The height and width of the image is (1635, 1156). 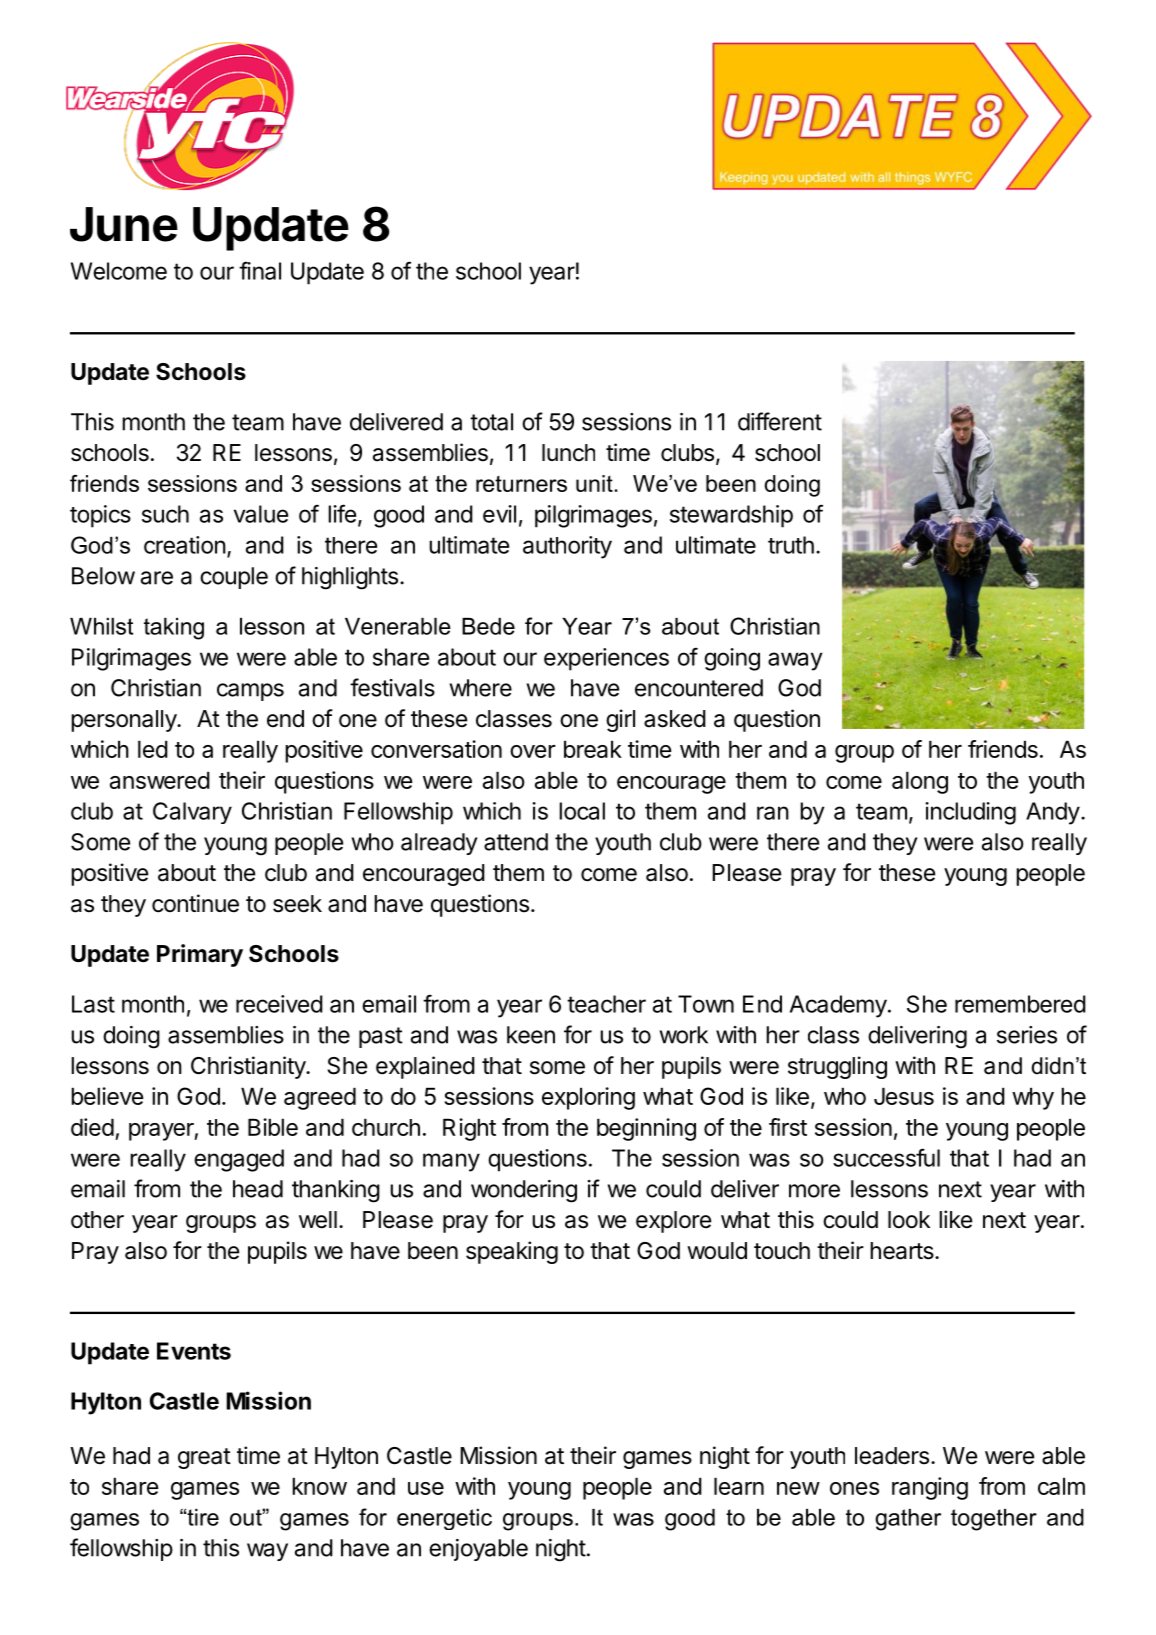 What do you see at coordinates (516, 842) in the image?
I see `attend` at bounding box center [516, 842].
